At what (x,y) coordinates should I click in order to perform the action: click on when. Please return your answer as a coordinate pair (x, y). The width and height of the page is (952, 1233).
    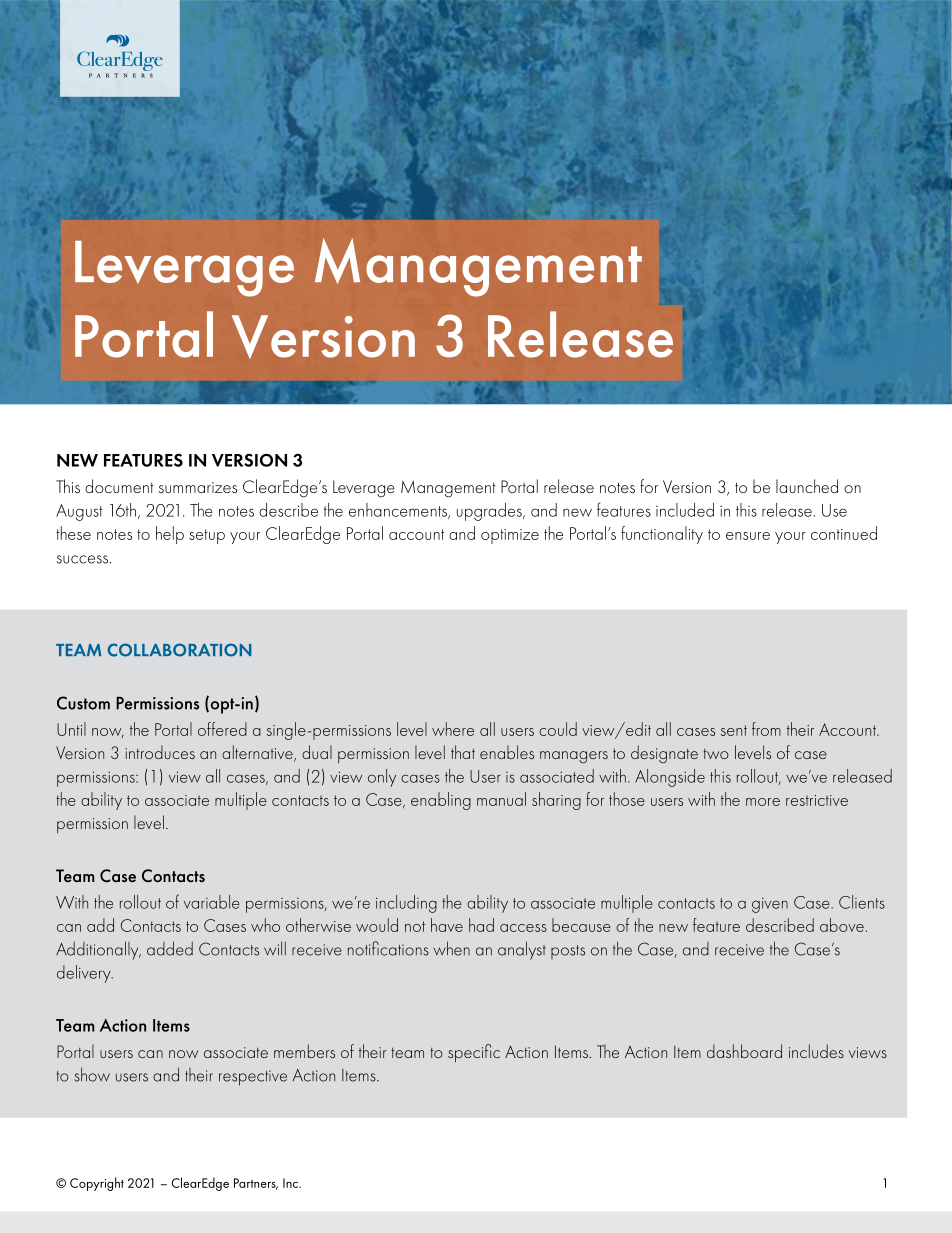
    Looking at the image, I should click on (451, 948).
